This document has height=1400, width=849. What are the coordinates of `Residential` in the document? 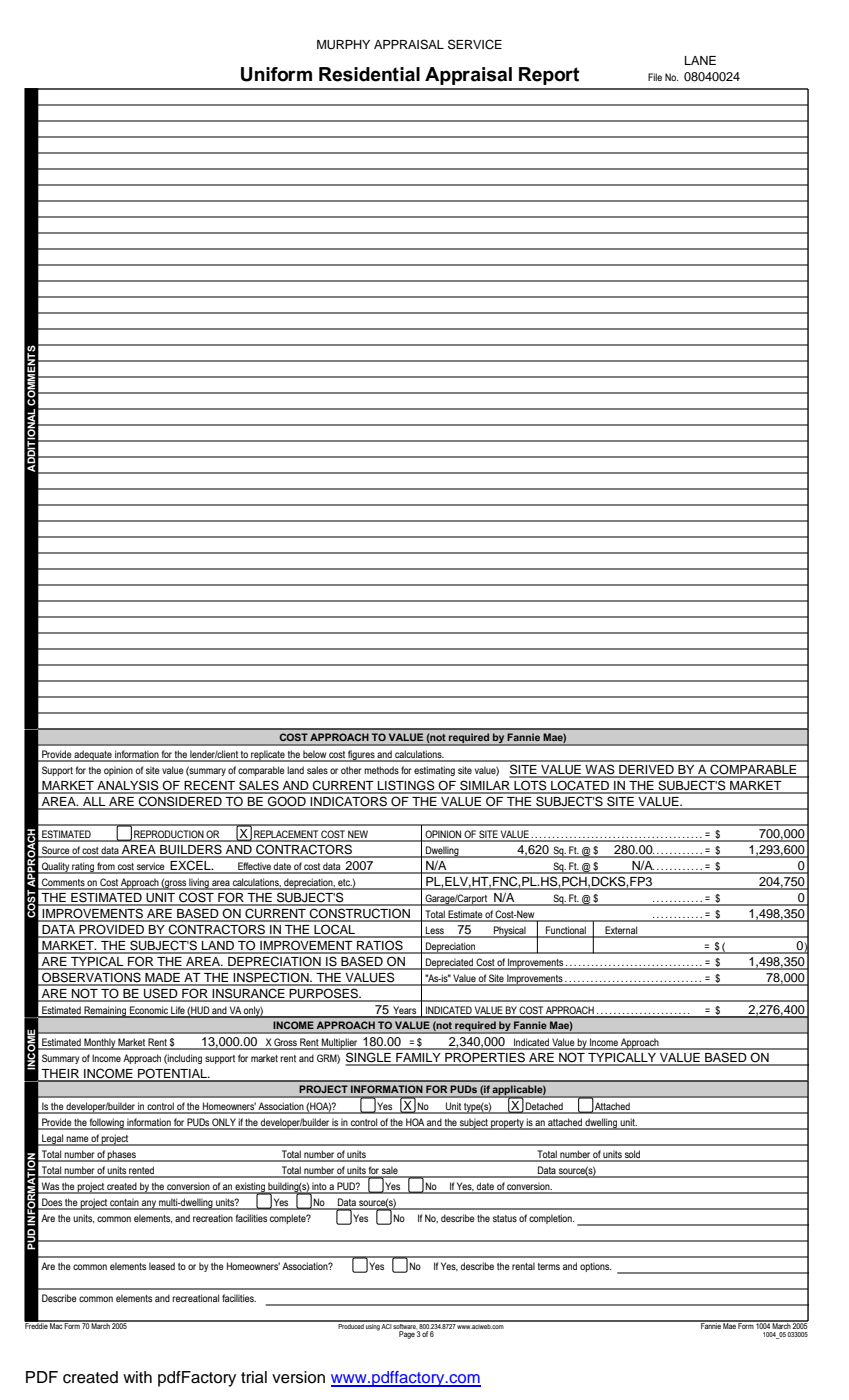 It's located at (369, 74).
